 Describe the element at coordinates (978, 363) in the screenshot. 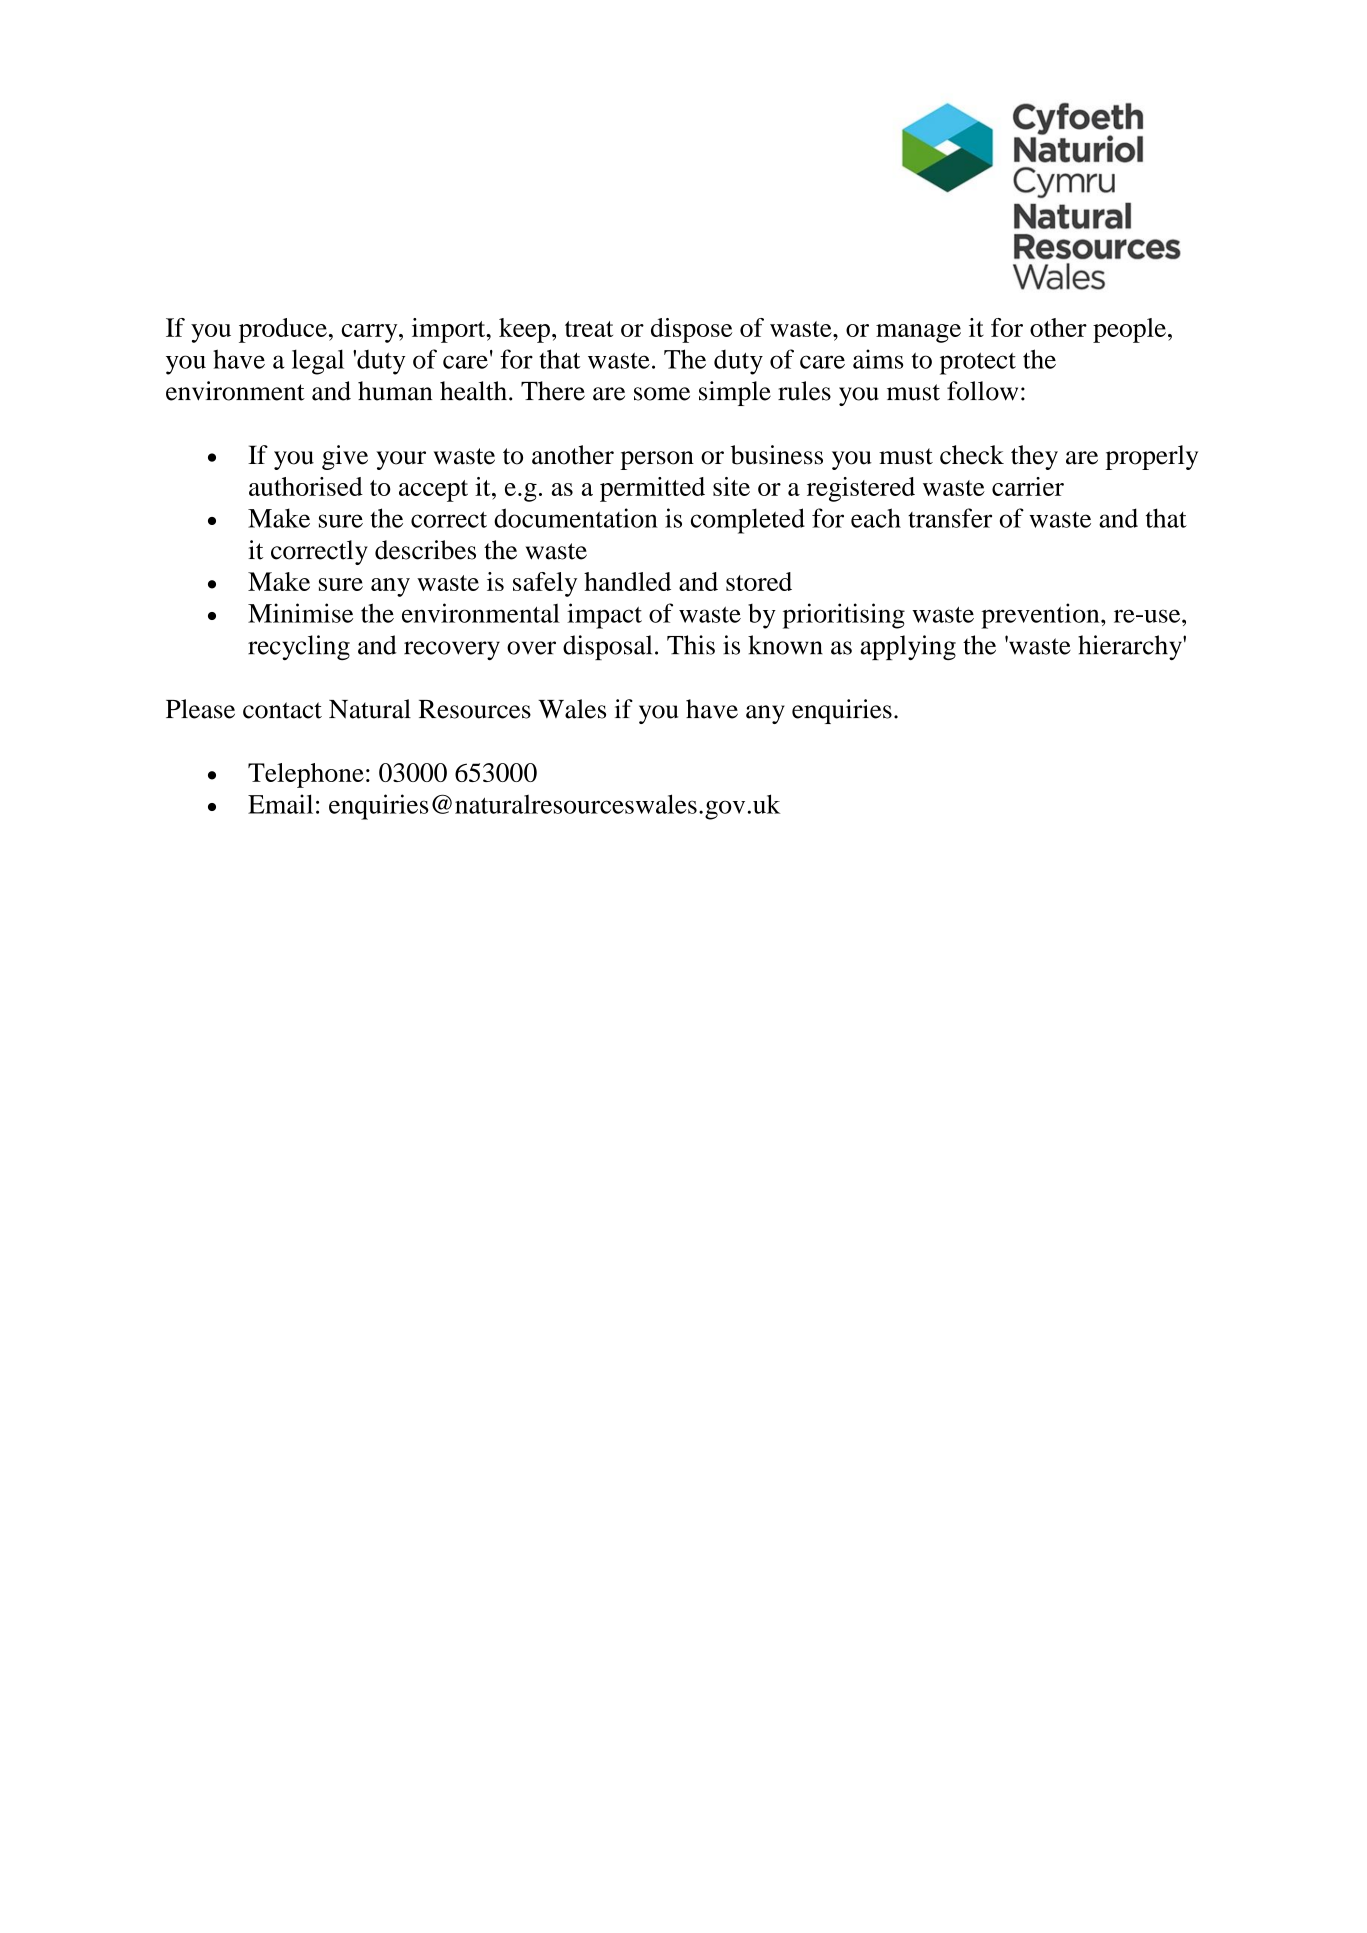

I see `protect` at that location.
